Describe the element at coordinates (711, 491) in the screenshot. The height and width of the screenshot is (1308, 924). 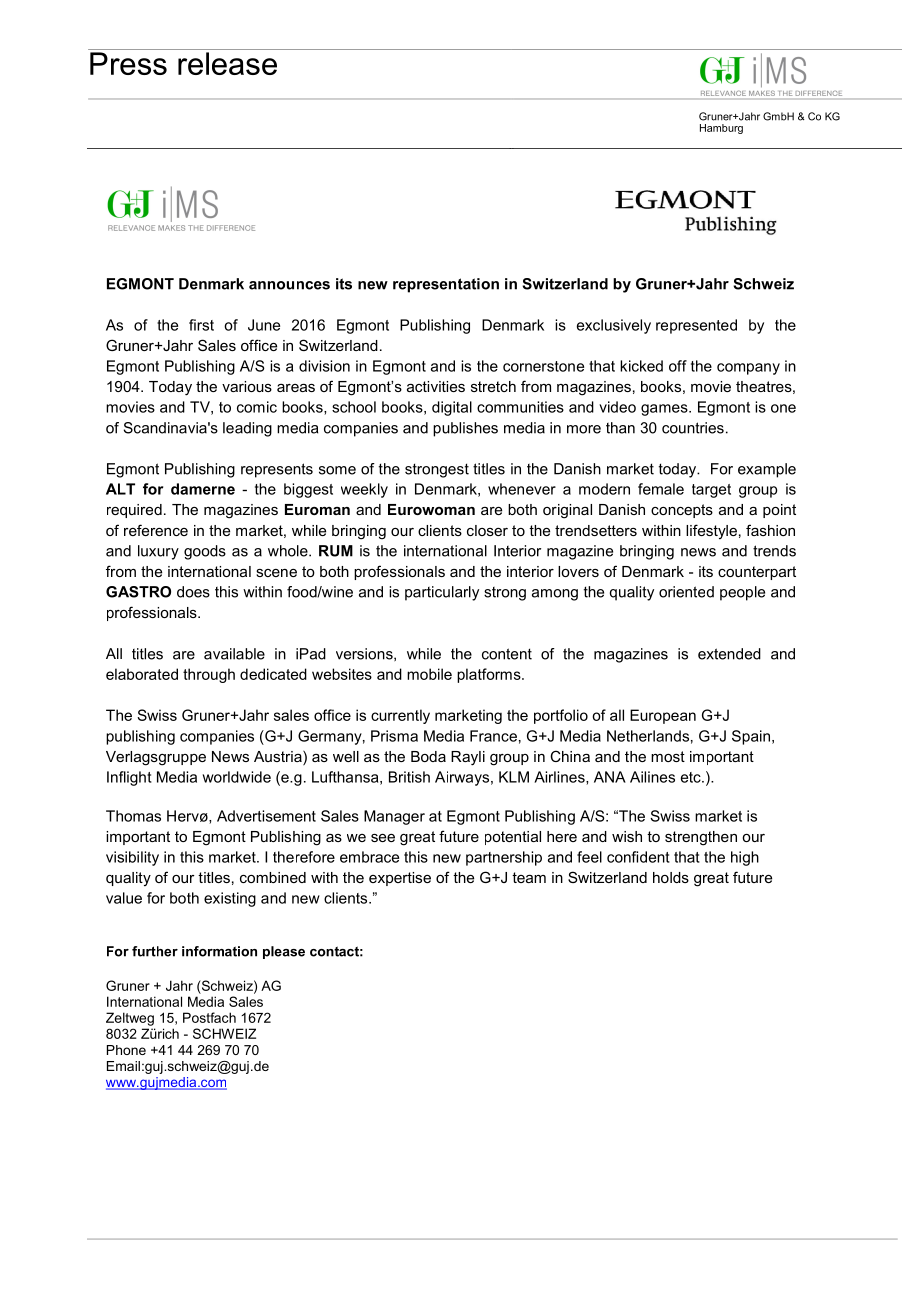
I see `target` at that location.
